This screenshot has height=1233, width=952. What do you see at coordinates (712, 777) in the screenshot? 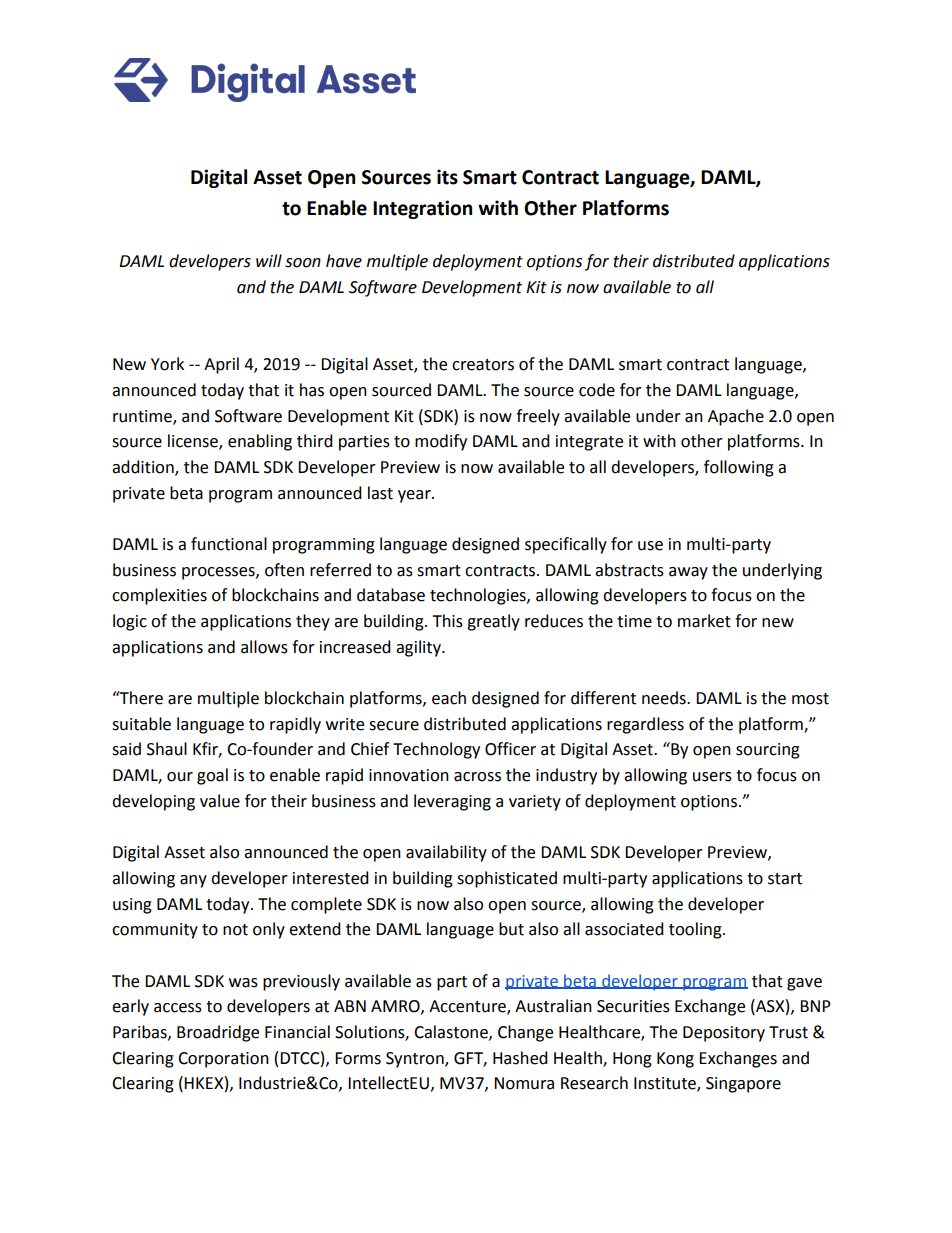
I see `users` at bounding box center [712, 777].
